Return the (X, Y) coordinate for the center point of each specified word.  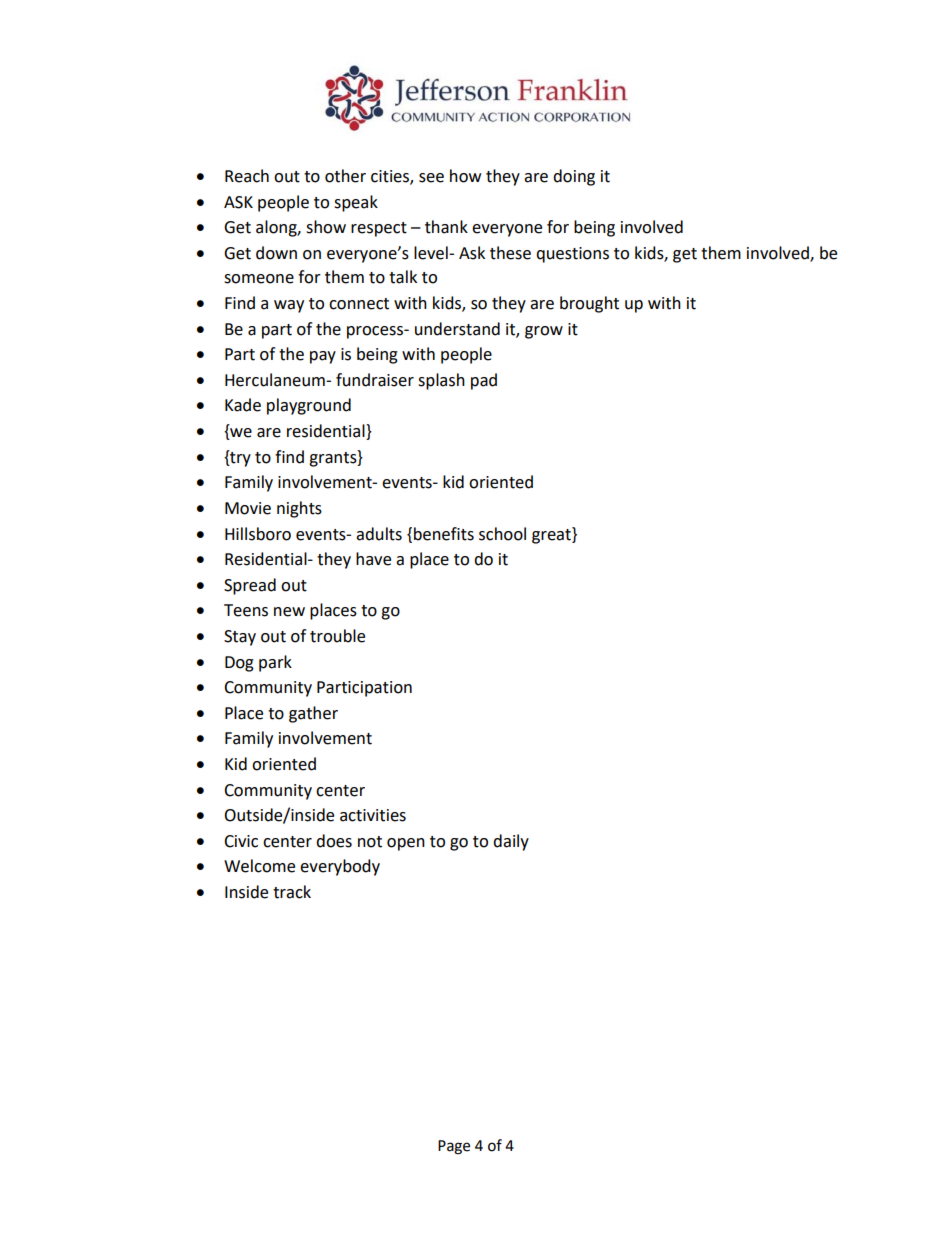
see (431, 178)
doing (574, 177)
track (292, 892)
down (276, 253)
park (275, 663)
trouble (337, 636)
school (502, 534)
